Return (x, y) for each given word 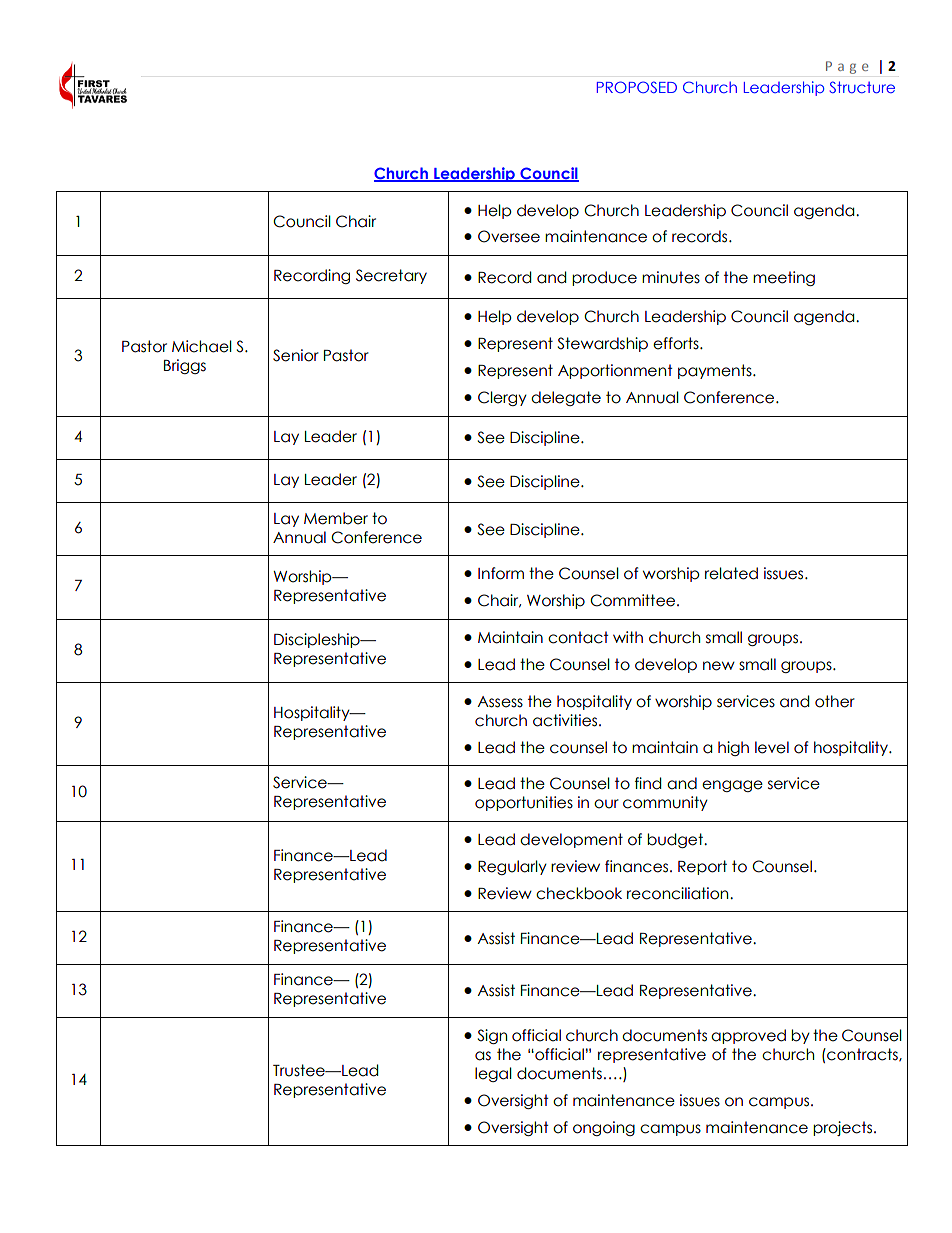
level (772, 747)
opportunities (524, 803)
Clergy (502, 398)
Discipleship (318, 640)
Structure (862, 87)
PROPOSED (637, 87)
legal (493, 1074)
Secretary (391, 276)
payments (716, 371)
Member (336, 518)
